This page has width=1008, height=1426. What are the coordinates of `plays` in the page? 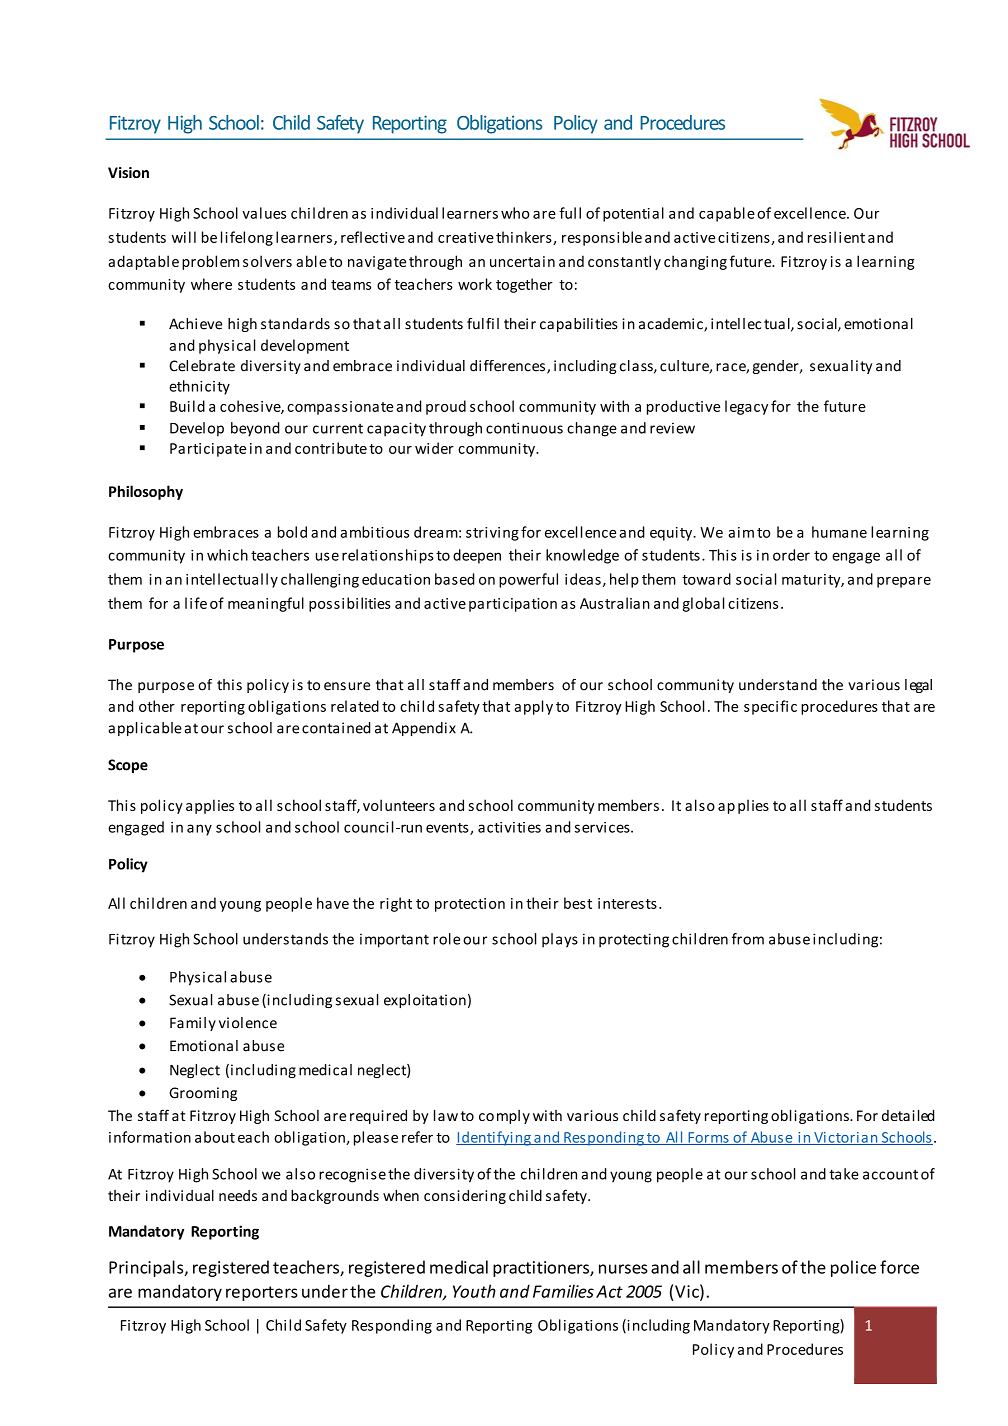 It's located at (560, 940).
